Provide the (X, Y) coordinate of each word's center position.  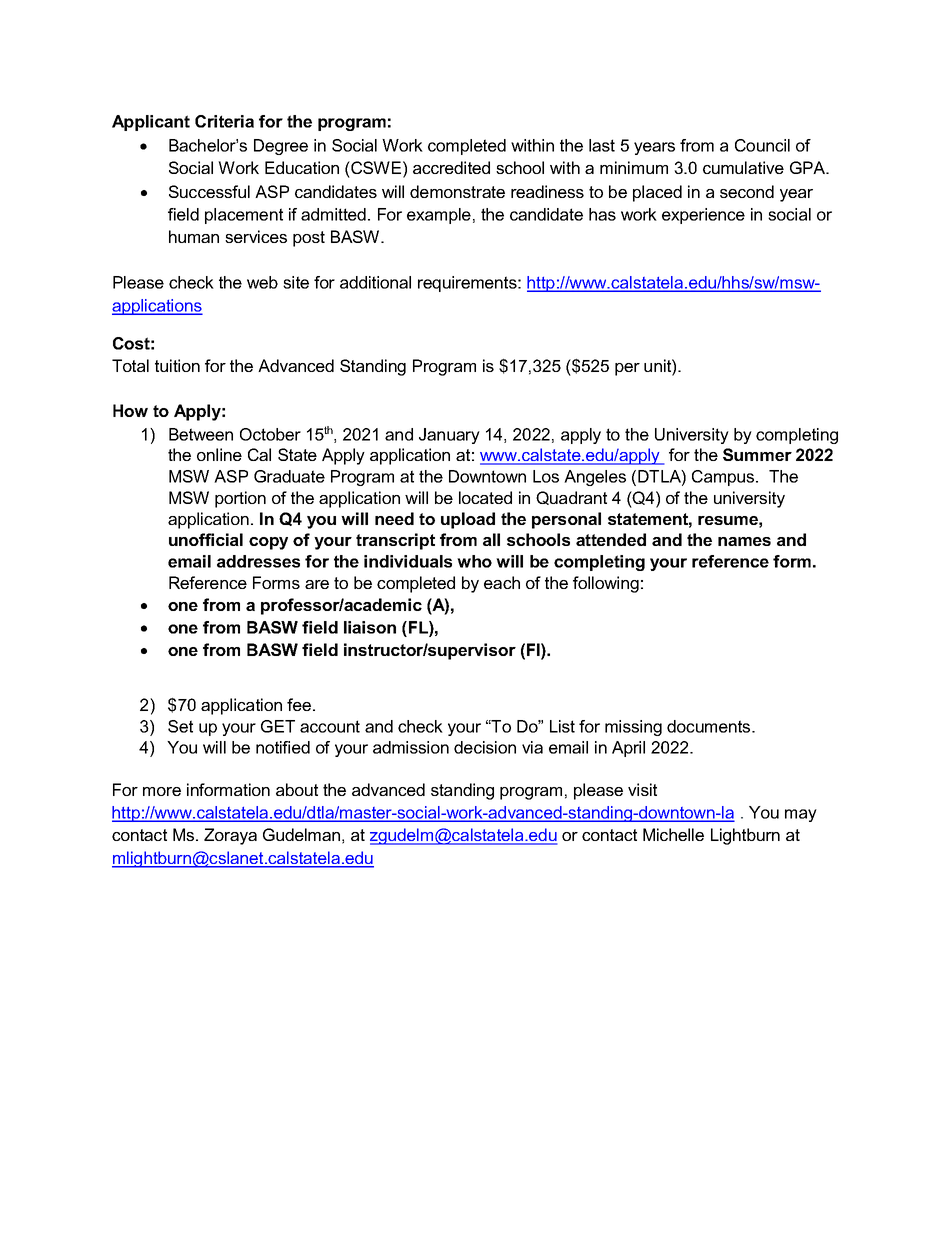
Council (762, 145)
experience (703, 216)
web (262, 282)
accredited (451, 167)
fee (300, 704)
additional (375, 282)
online (219, 454)
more (162, 791)
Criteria (224, 121)
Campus (724, 478)
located (485, 497)
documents (710, 726)
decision (485, 747)
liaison (370, 627)
